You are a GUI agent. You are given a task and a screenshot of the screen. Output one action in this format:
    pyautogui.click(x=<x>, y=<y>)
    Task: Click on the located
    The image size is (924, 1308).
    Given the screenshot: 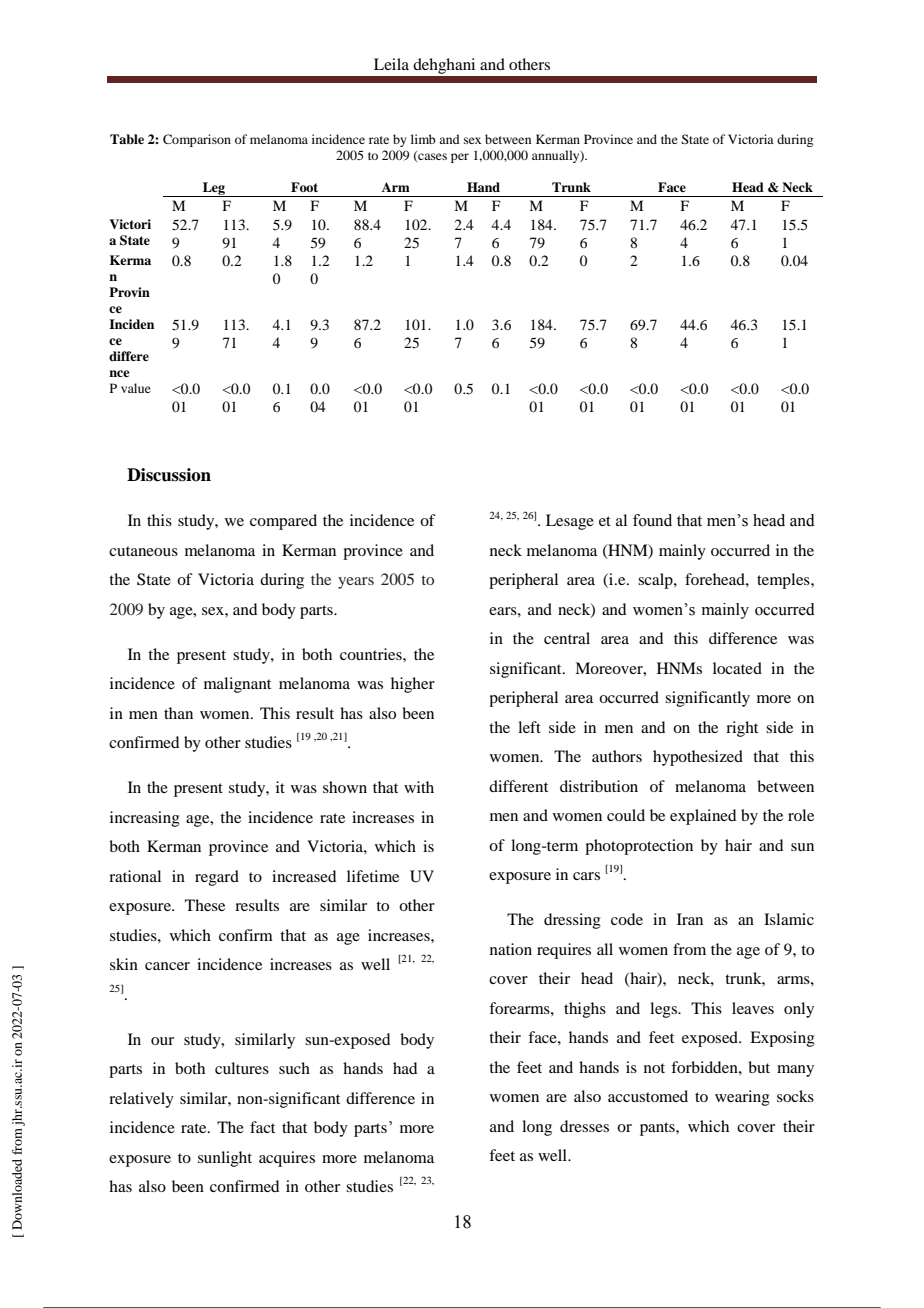 What is the action you would take?
    pyautogui.click(x=737, y=668)
